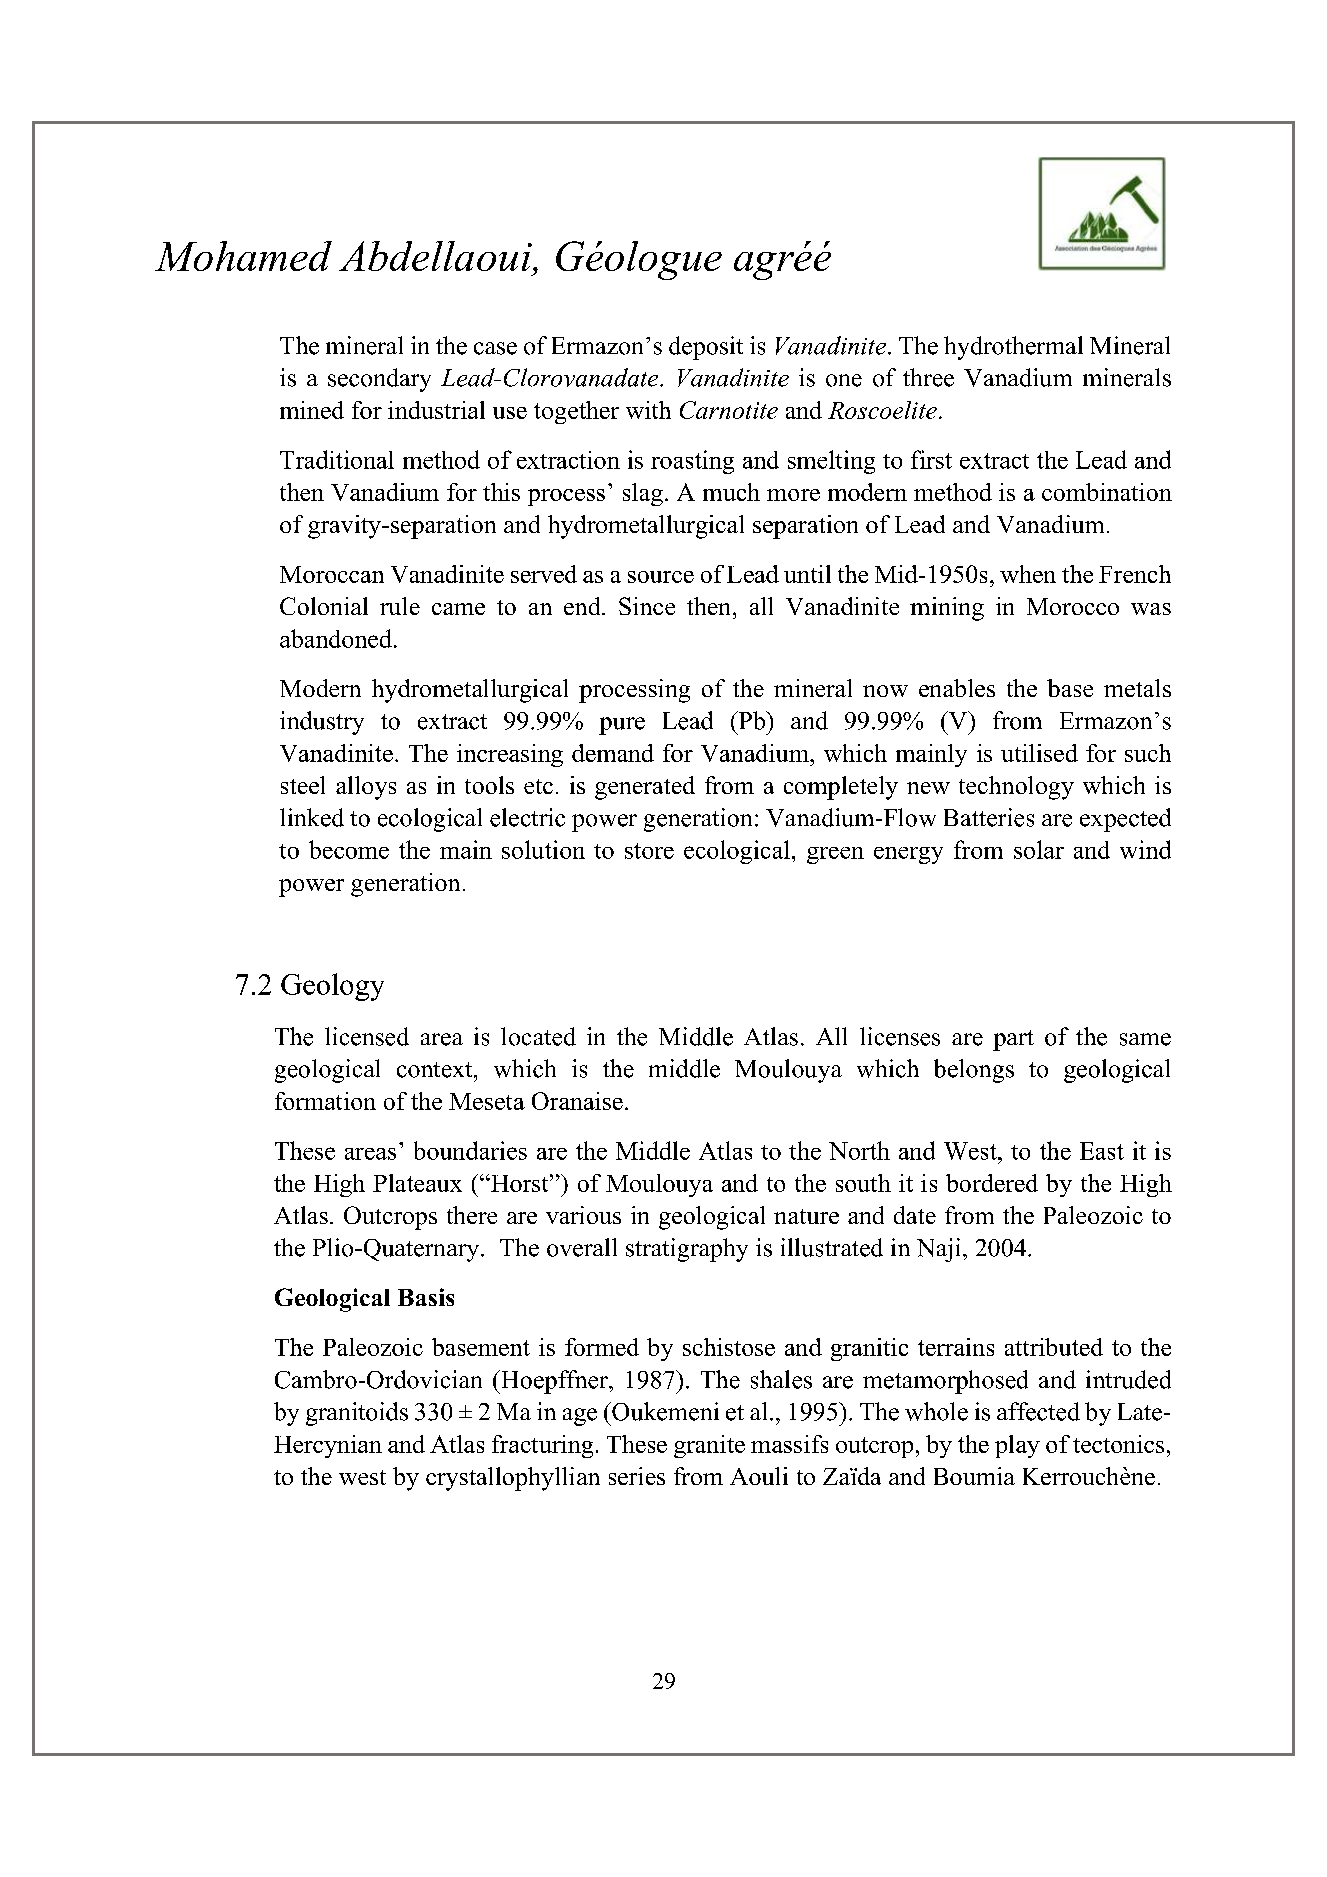  Describe the element at coordinates (243, 256) in the page. I see `Mohamed` at that location.
